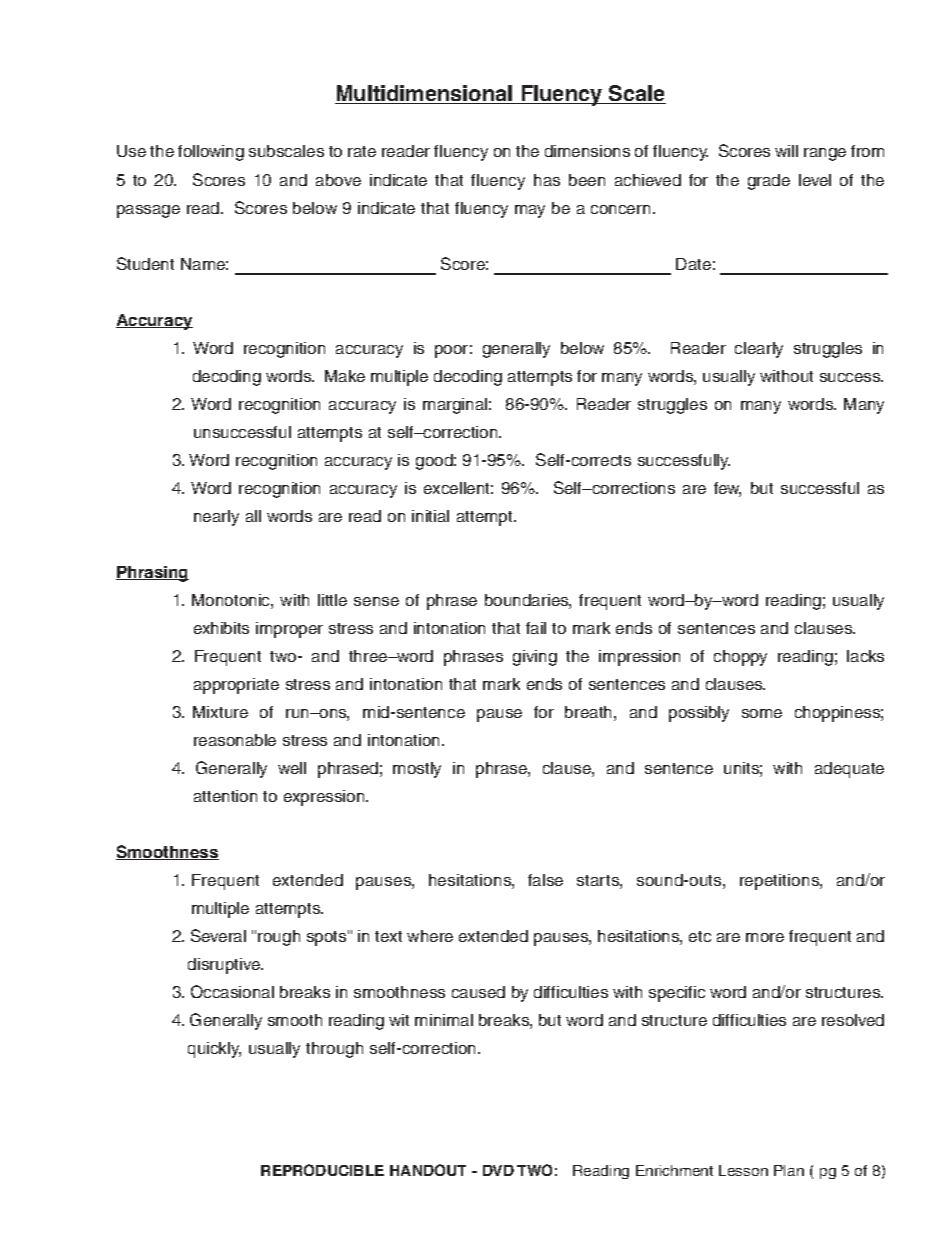 This image has width=952, height=1233. Describe the element at coordinates (498, 1170) in the image. I see `DVD` at that location.
